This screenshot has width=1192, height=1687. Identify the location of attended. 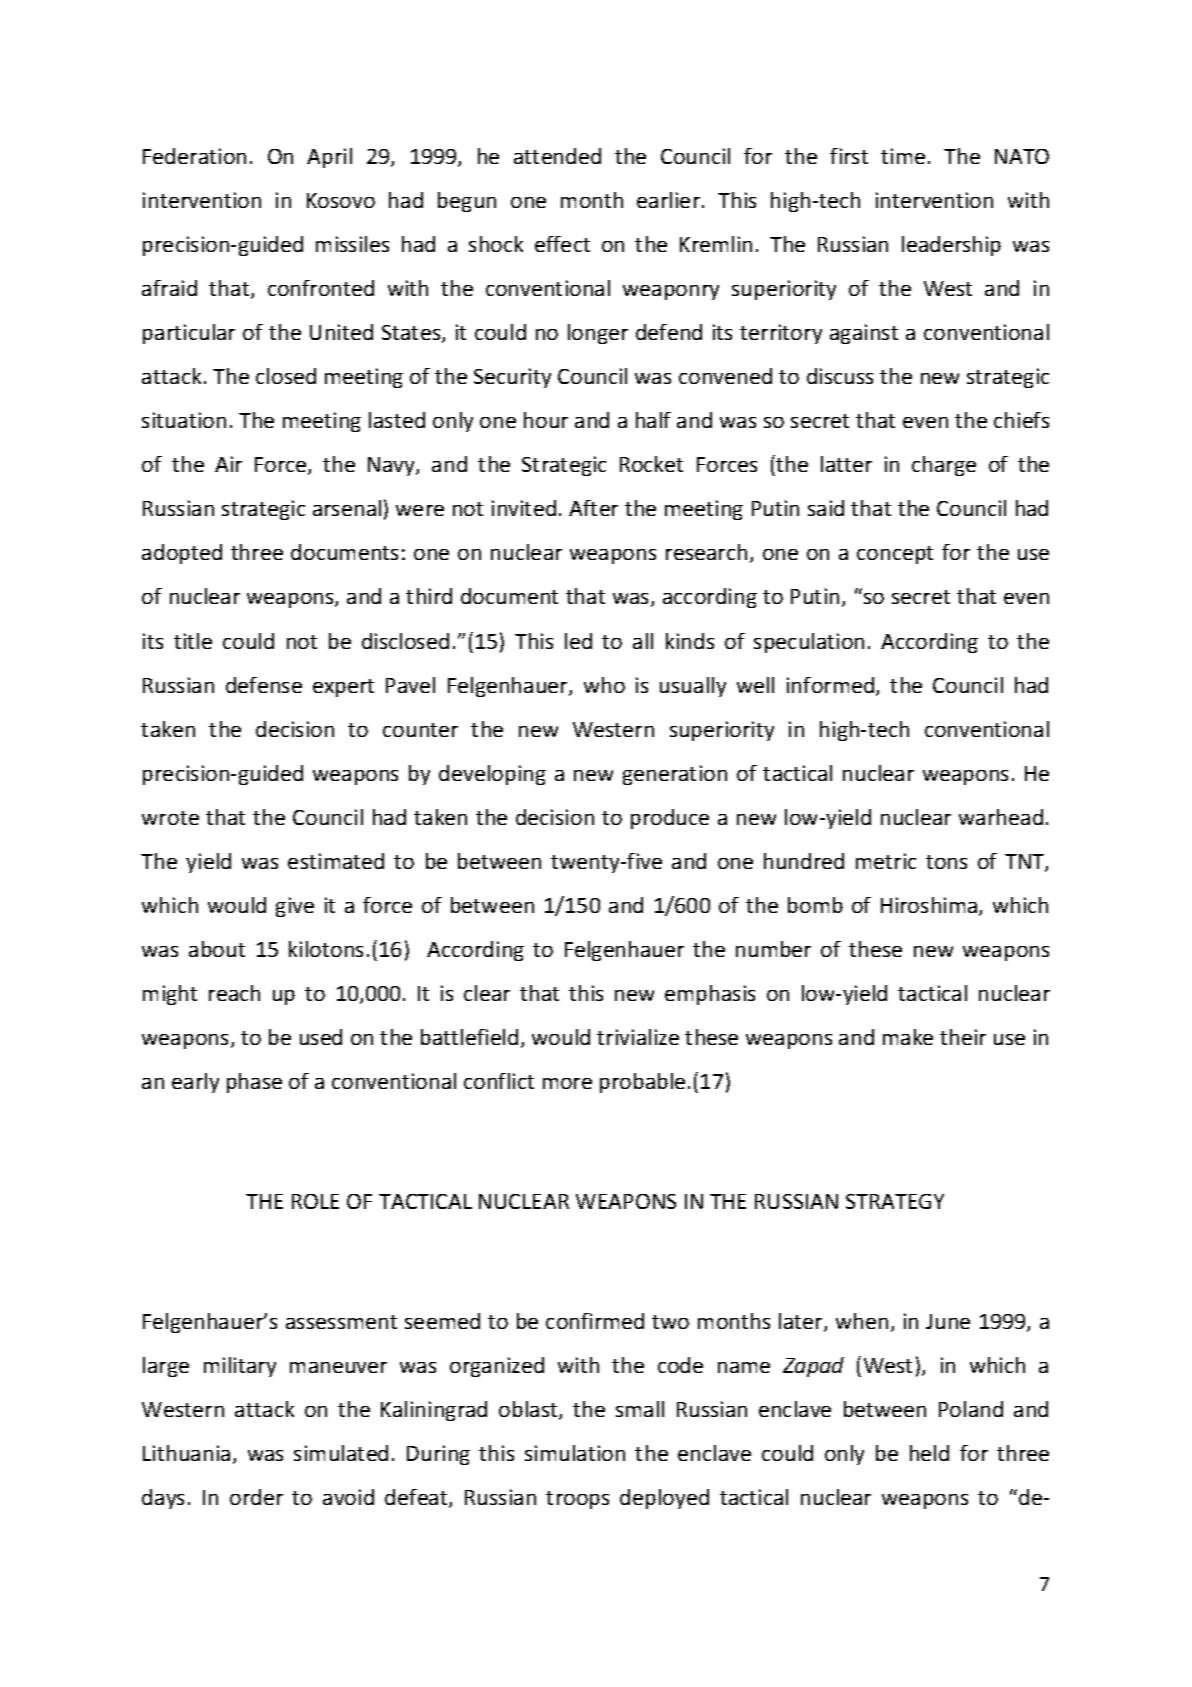
(557, 156).
